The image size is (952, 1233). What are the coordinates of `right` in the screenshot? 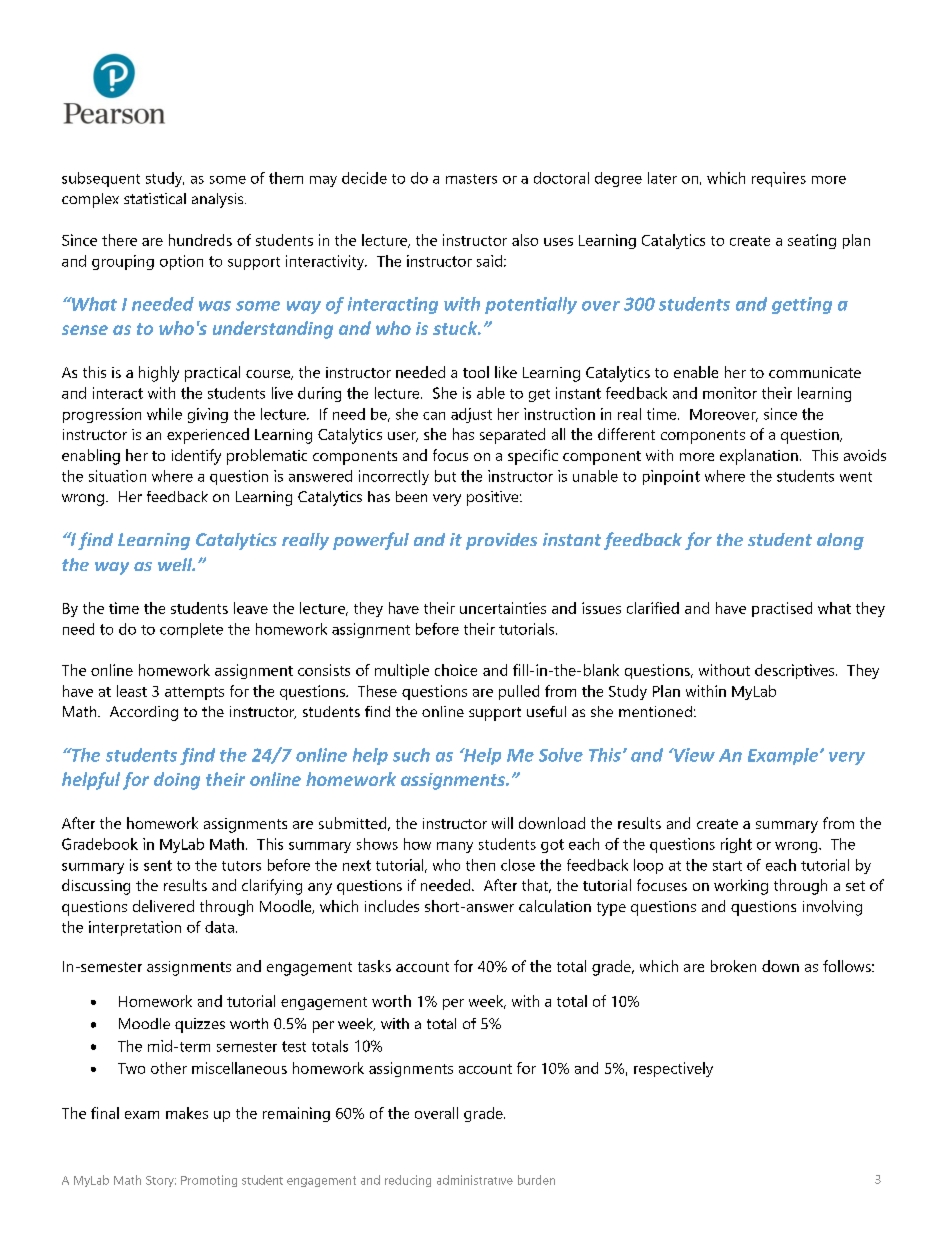 It's located at (736, 845).
